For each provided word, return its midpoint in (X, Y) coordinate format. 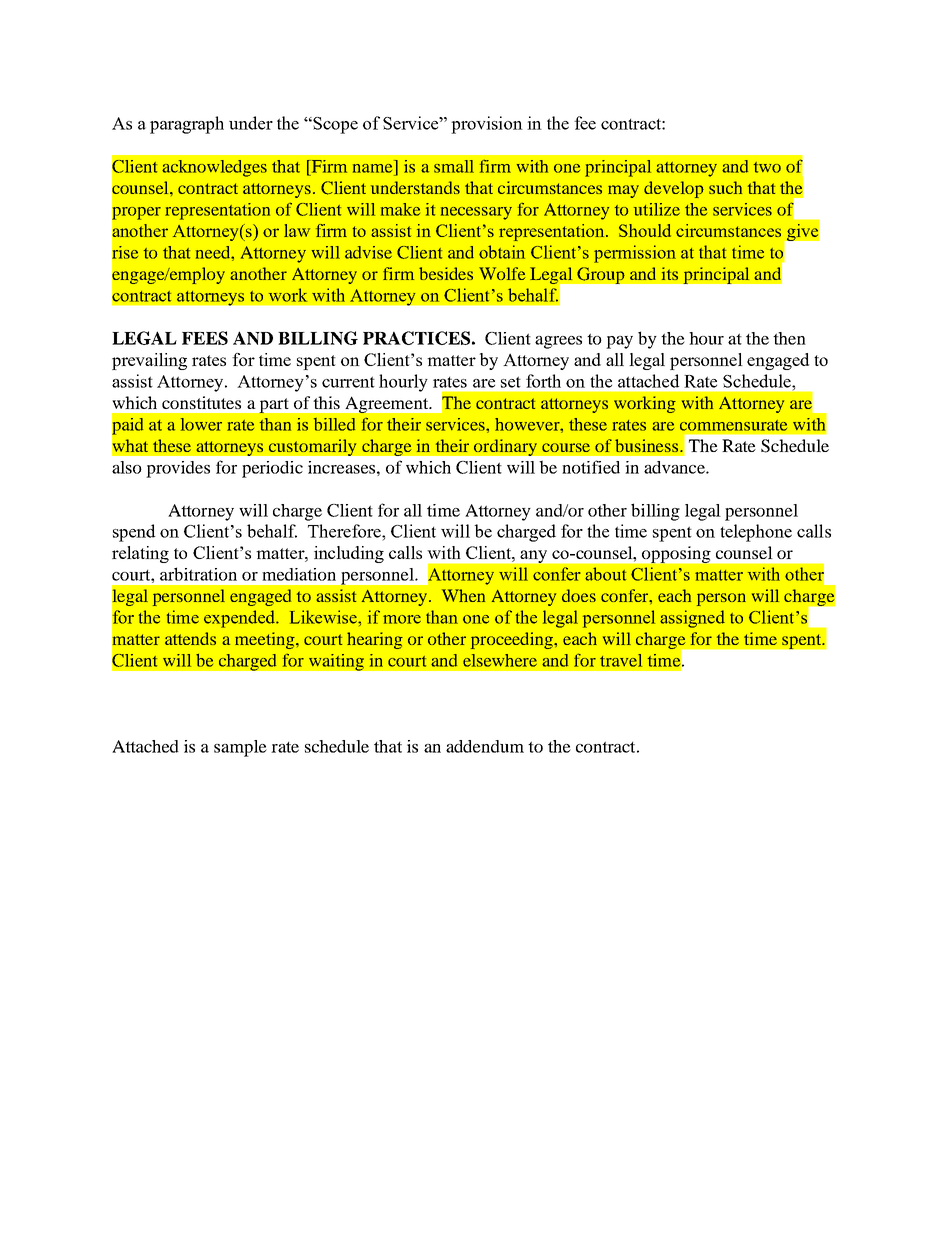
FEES (205, 338)
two (767, 167)
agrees (558, 342)
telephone (756, 533)
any (534, 556)
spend (134, 533)
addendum (485, 746)
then (789, 338)
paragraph (187, 125)
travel (621, 660)
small (454, 166)
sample (240, 748)
